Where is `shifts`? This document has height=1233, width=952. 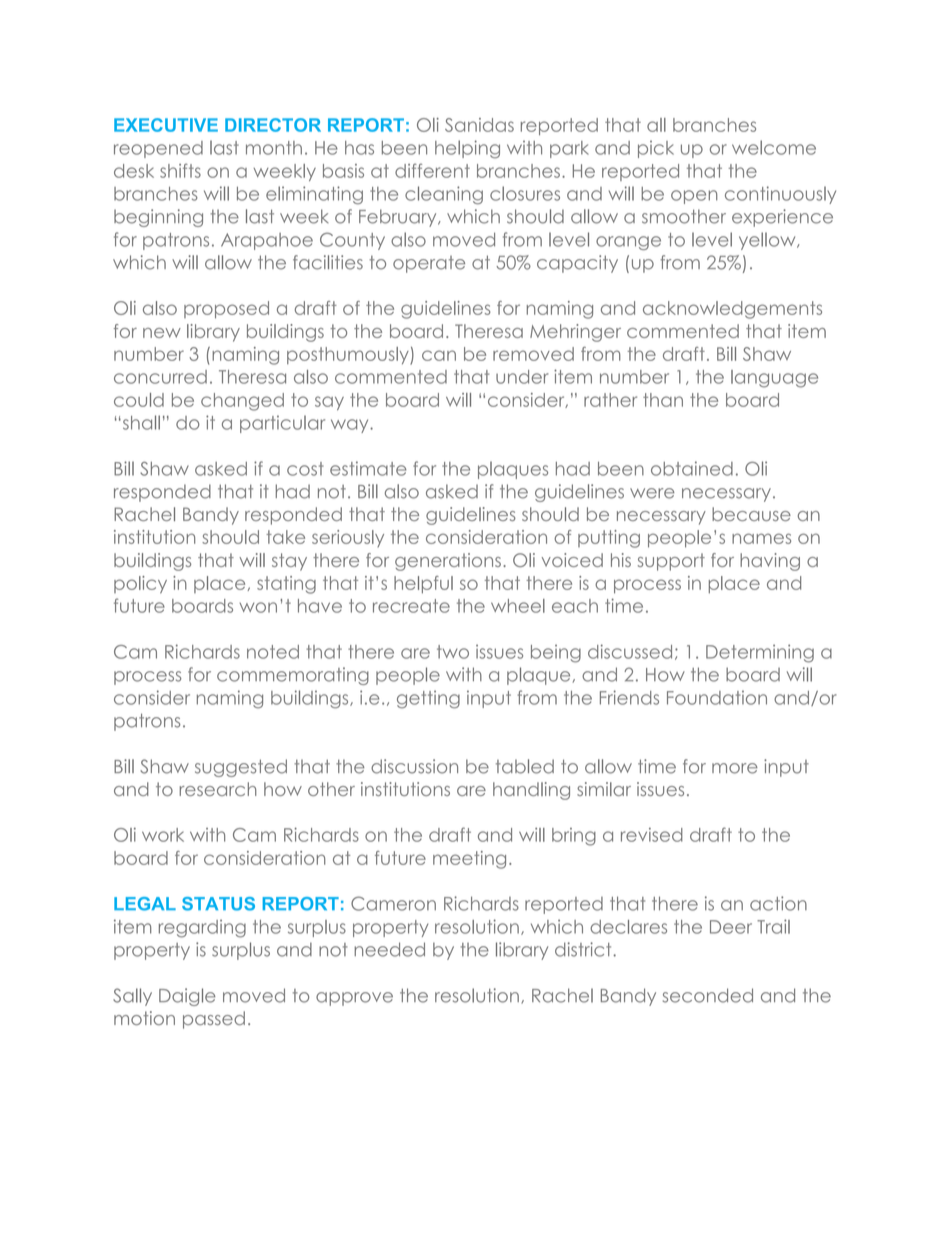
shifts is located at coordinates (180, 170).
